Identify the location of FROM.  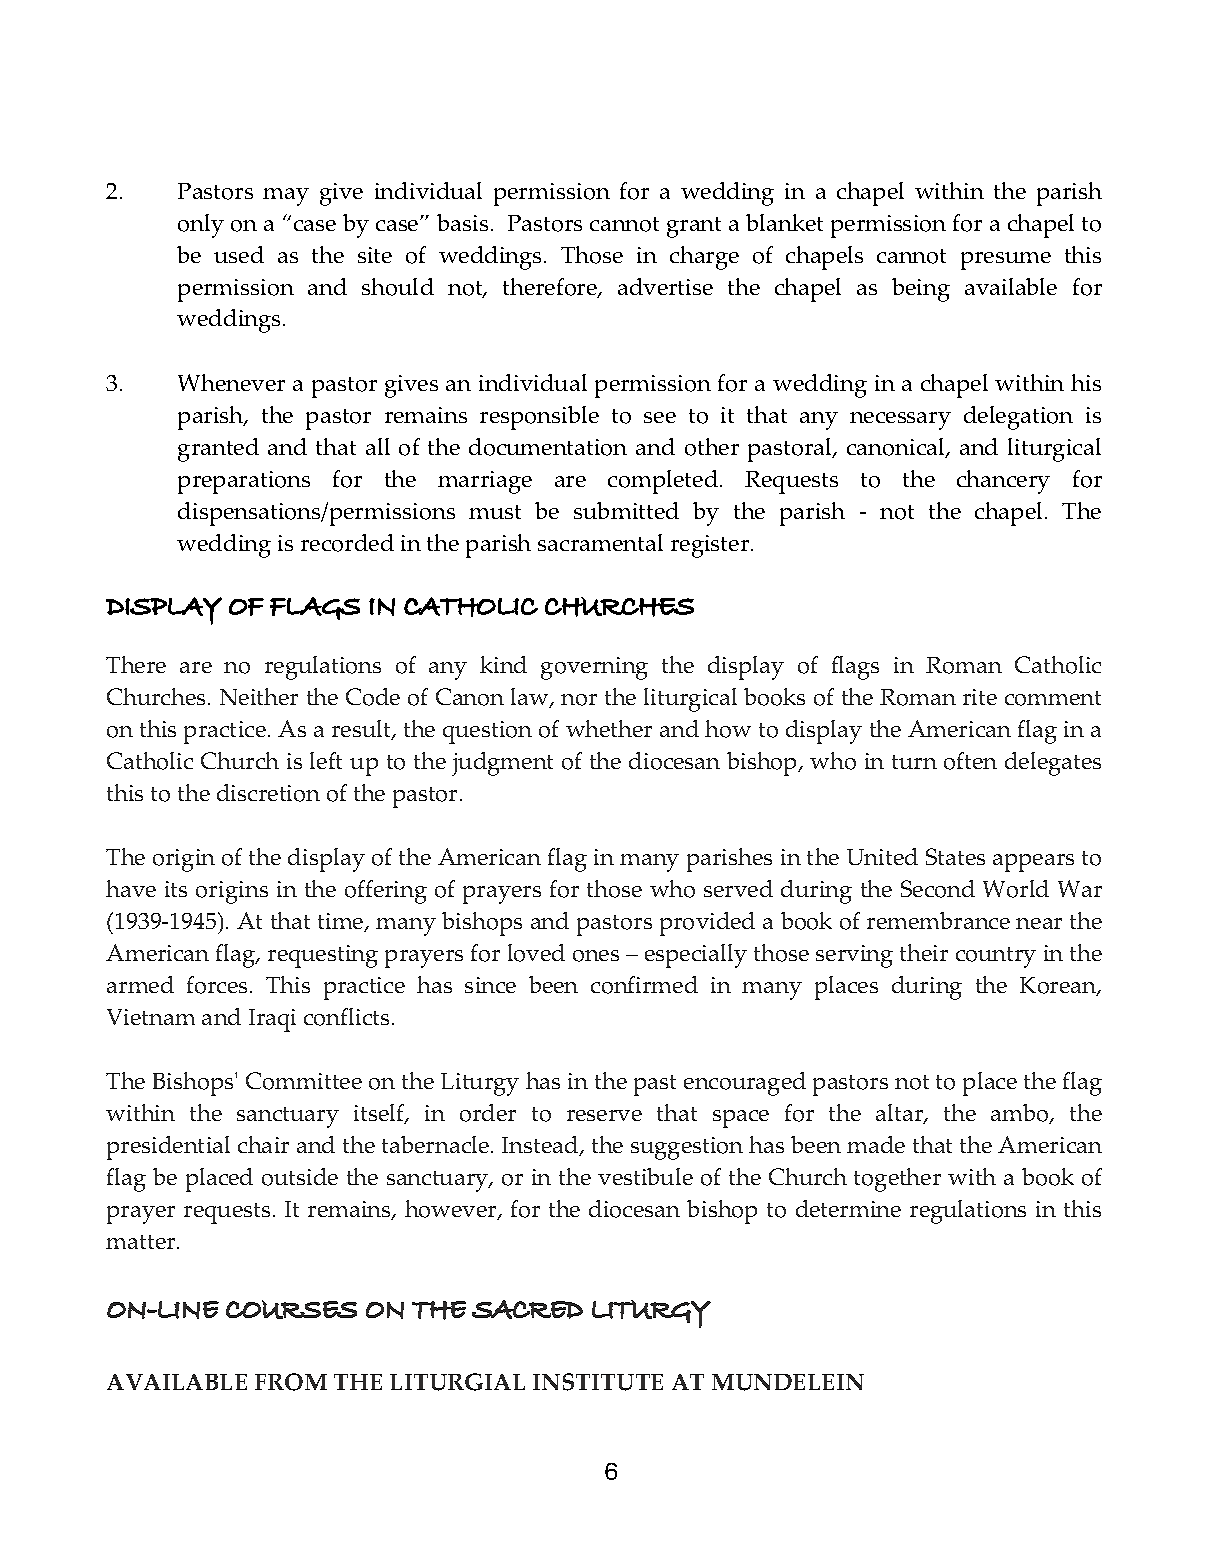
(291, 1382).
